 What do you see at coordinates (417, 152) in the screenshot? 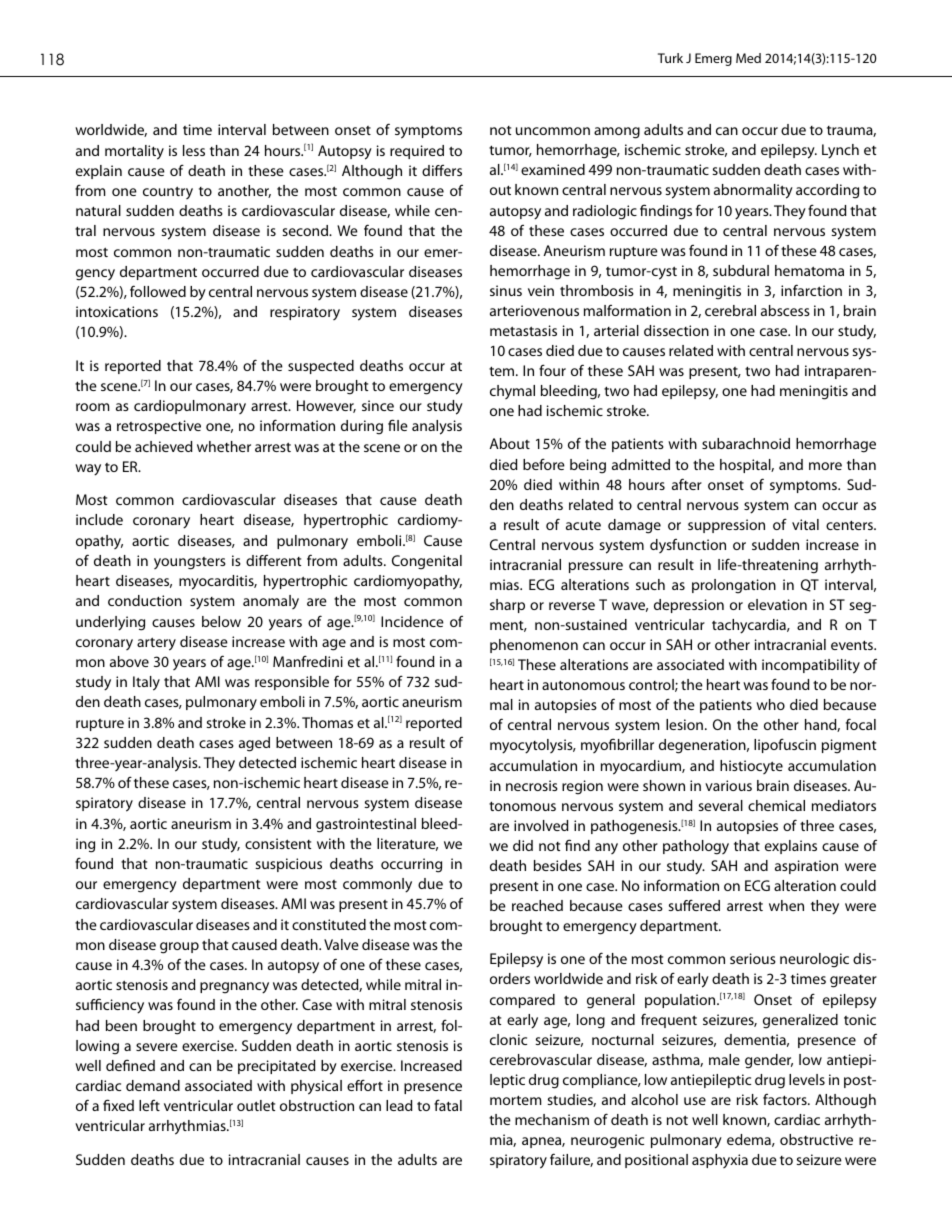
I see `required` at bounding box center [417, 152].
